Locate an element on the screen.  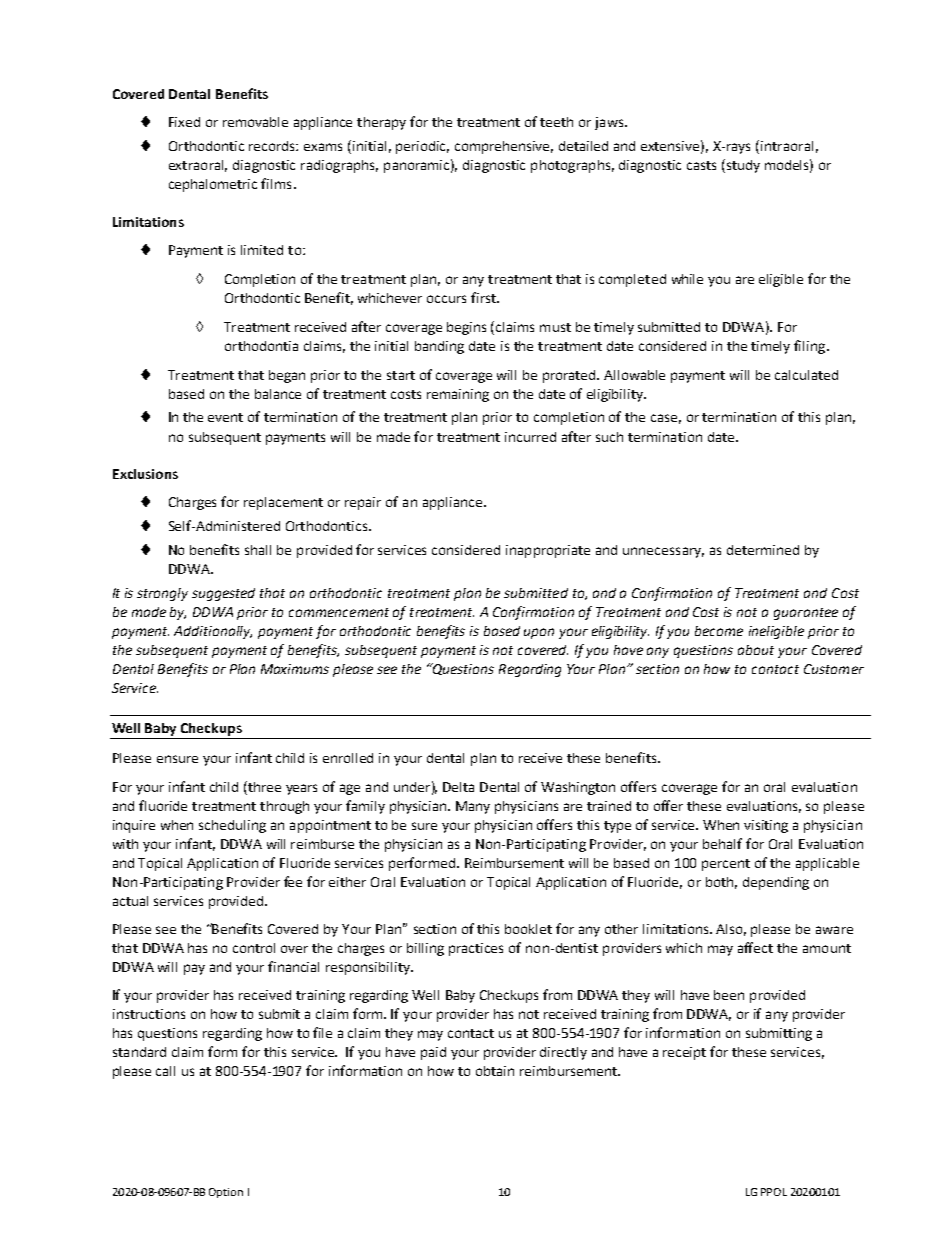
study is located at coordinates (742, 166).
